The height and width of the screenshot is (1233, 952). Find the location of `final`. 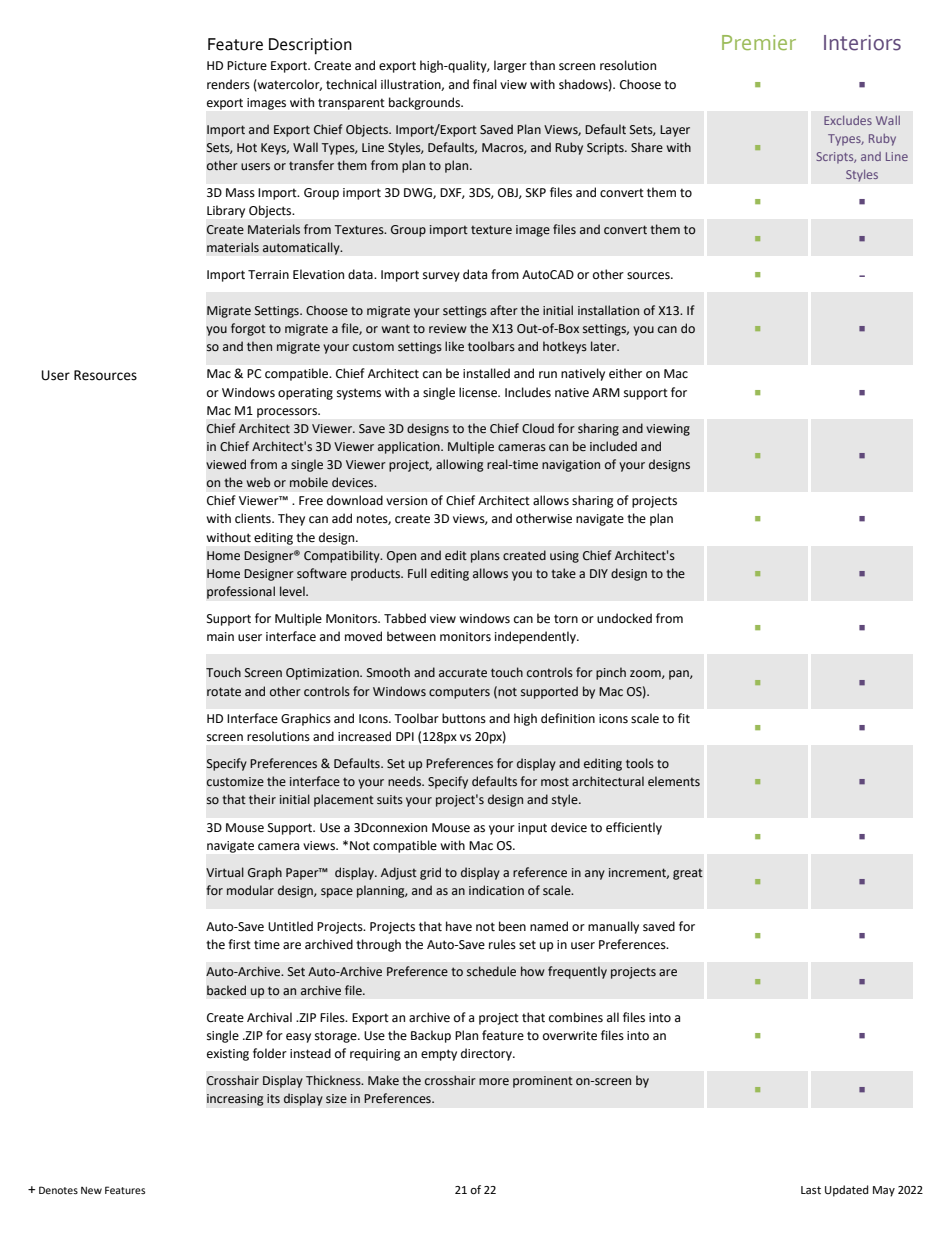

final is located at coordinates (485, 84).
